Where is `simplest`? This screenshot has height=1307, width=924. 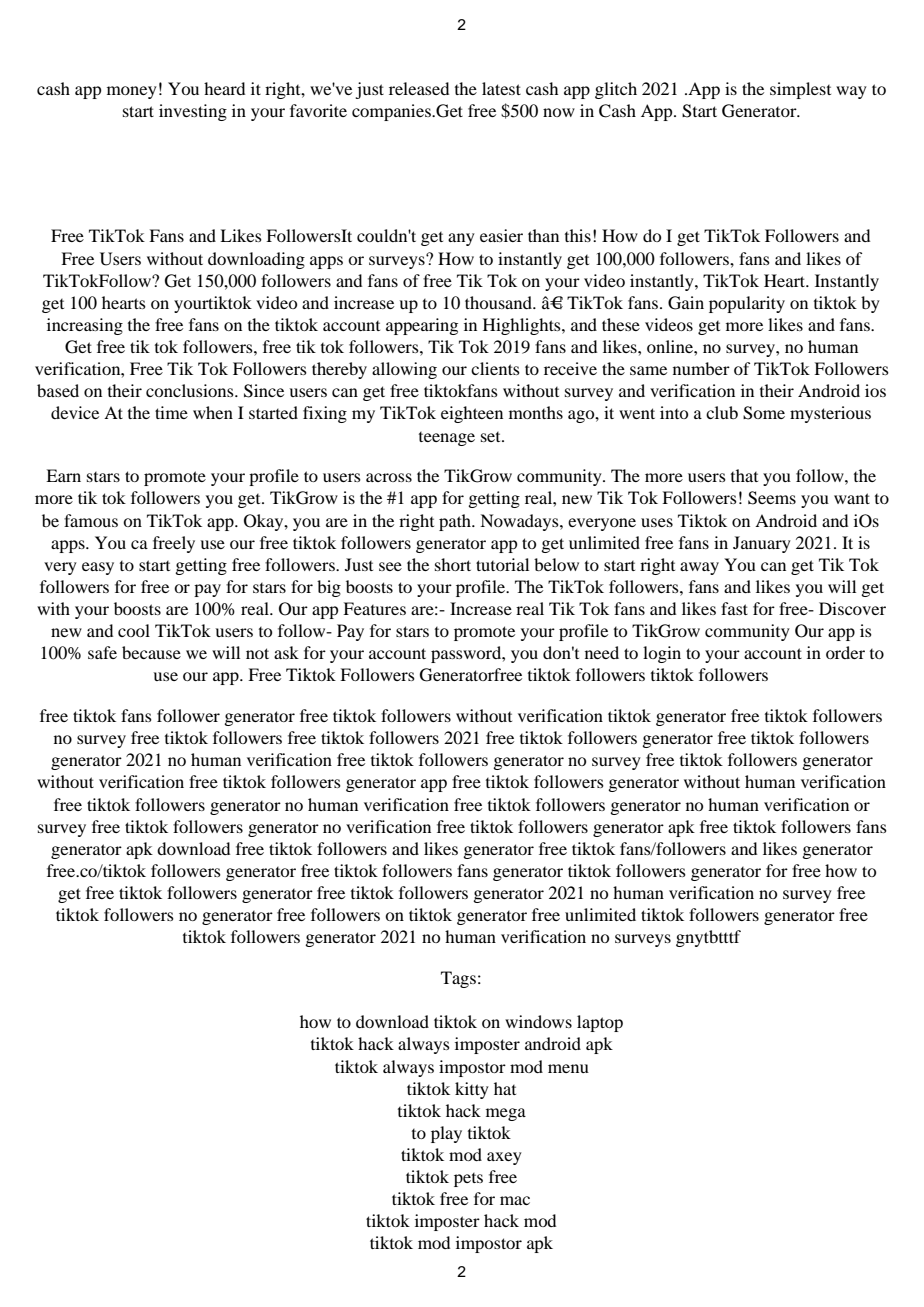
simplest is located at coordinates (800, 90).
